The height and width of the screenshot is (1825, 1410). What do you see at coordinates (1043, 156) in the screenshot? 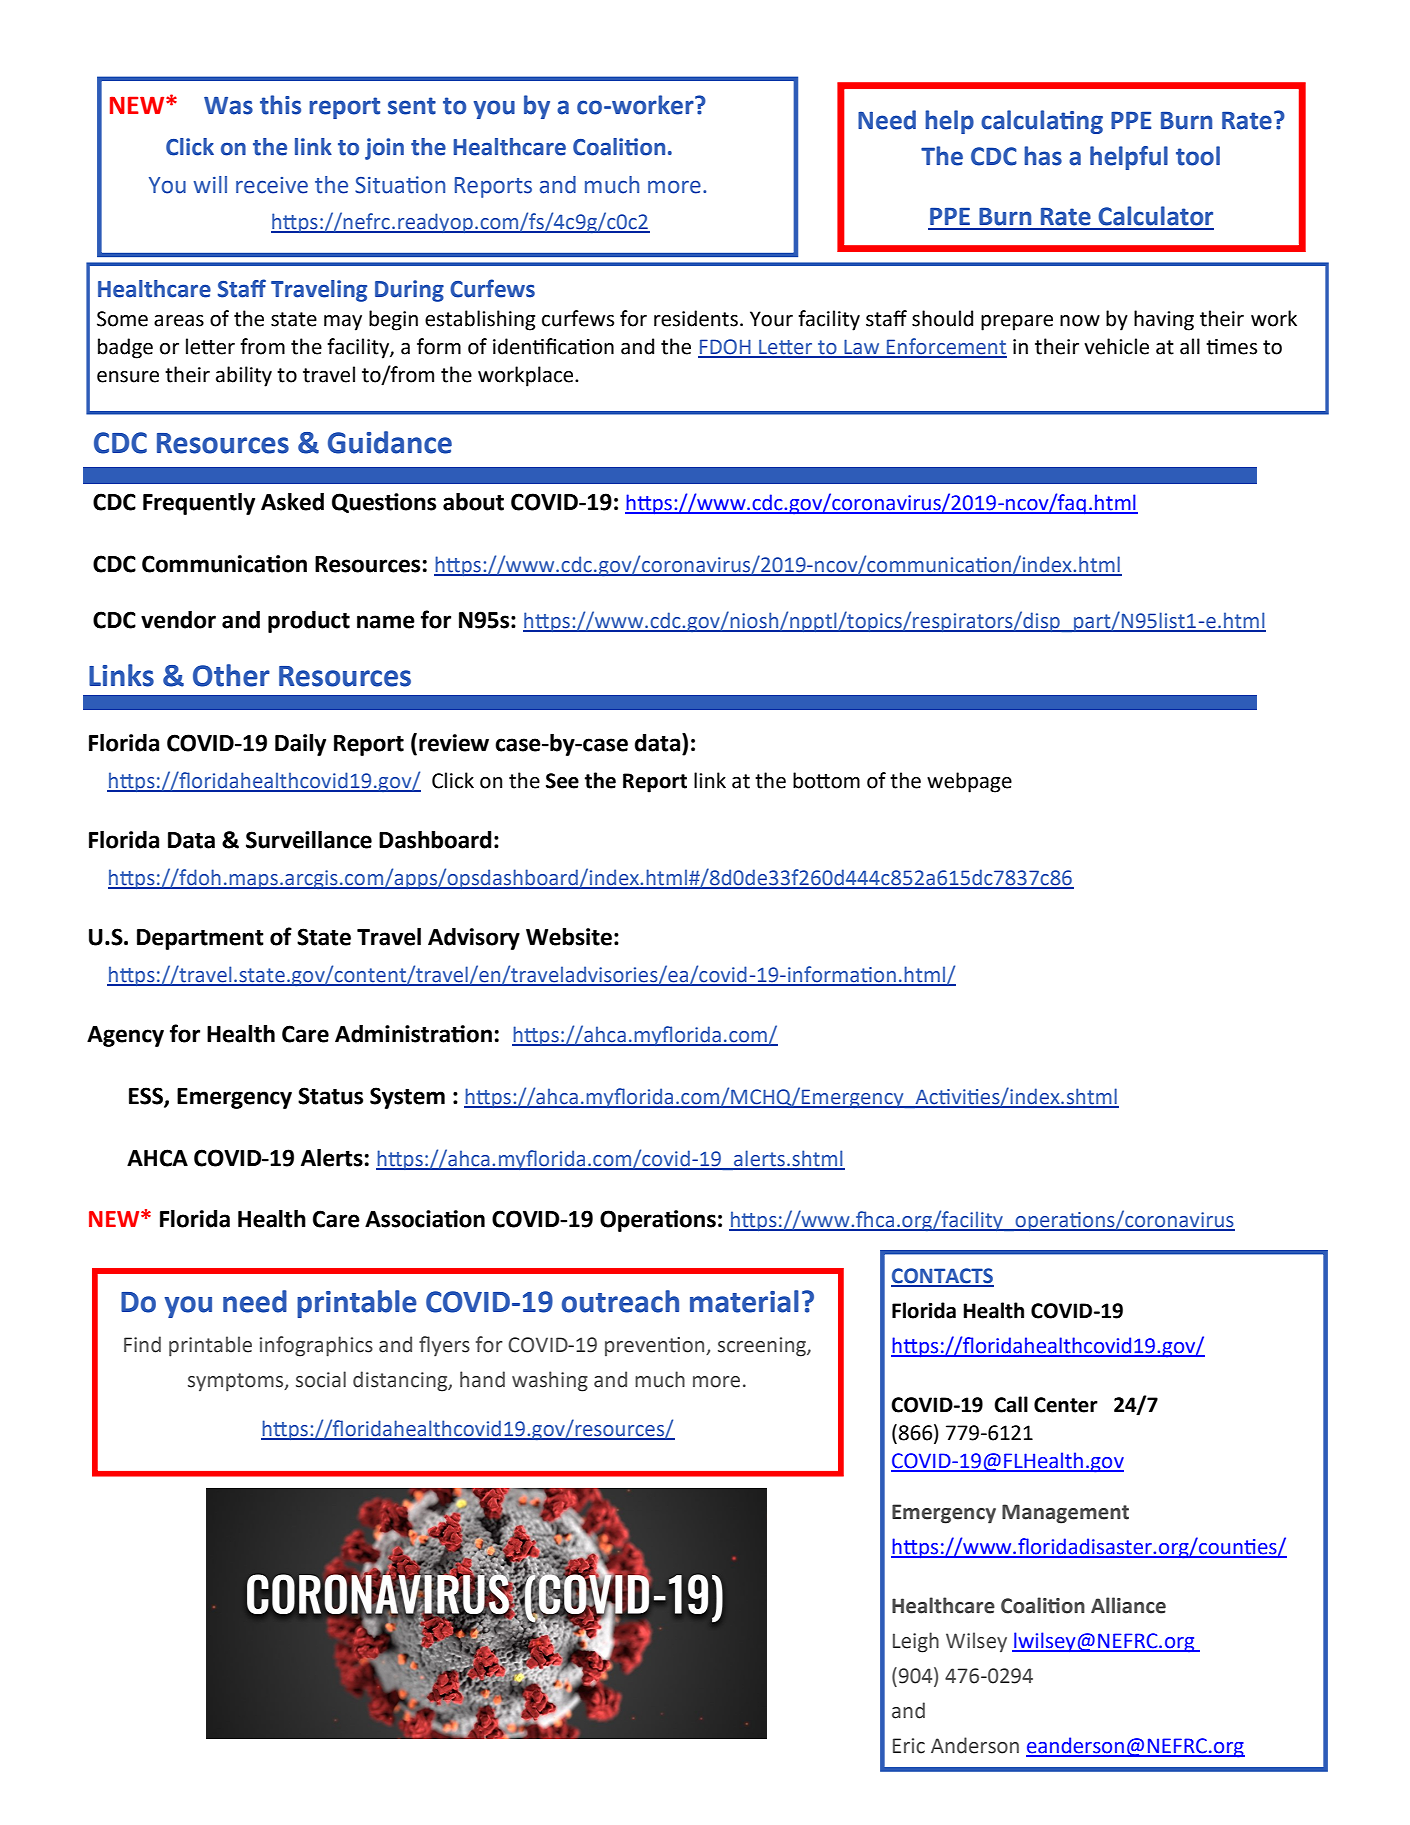
I see `has` at bounding box center [1043, 156].
